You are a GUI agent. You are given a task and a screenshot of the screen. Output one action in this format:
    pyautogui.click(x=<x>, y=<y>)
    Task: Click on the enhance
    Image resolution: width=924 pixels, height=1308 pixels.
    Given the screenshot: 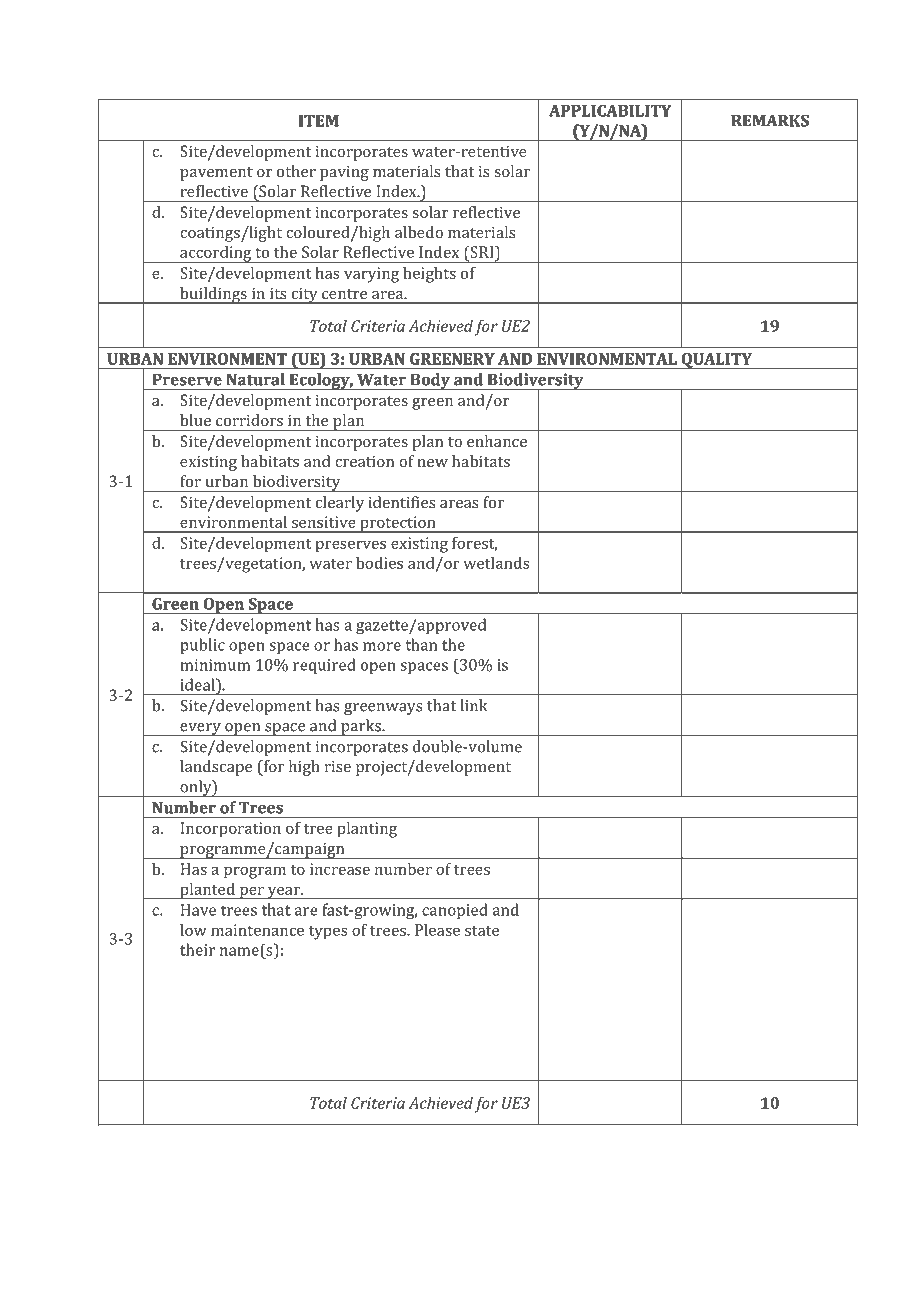 What is the action you would take?
    pyautogui.click(x=497, y=441)
